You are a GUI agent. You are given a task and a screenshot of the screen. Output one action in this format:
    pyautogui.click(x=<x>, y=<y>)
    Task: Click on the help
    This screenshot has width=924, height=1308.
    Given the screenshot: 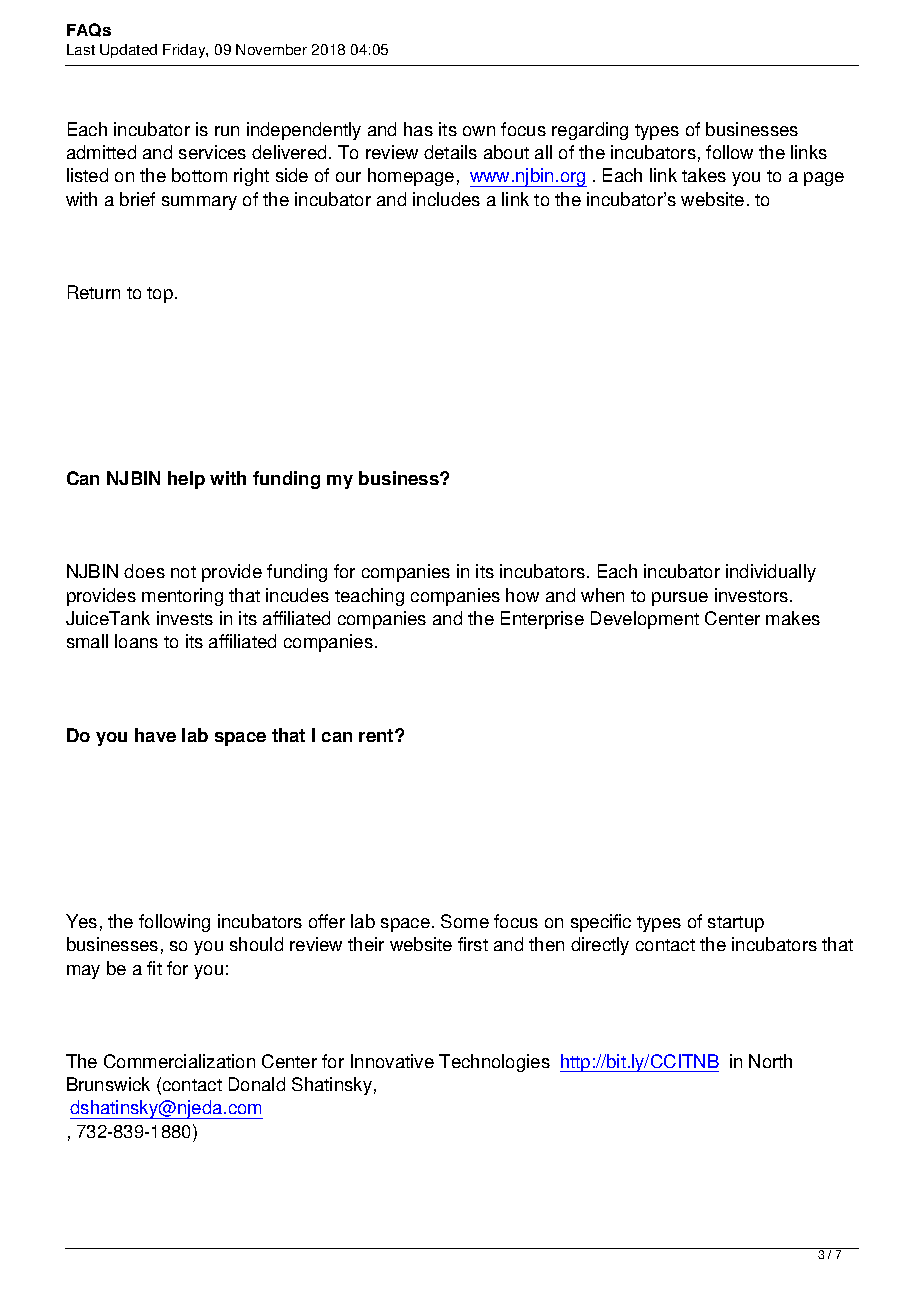 What is the action you would take?
    pyautogui.click(x=186, y=480)
